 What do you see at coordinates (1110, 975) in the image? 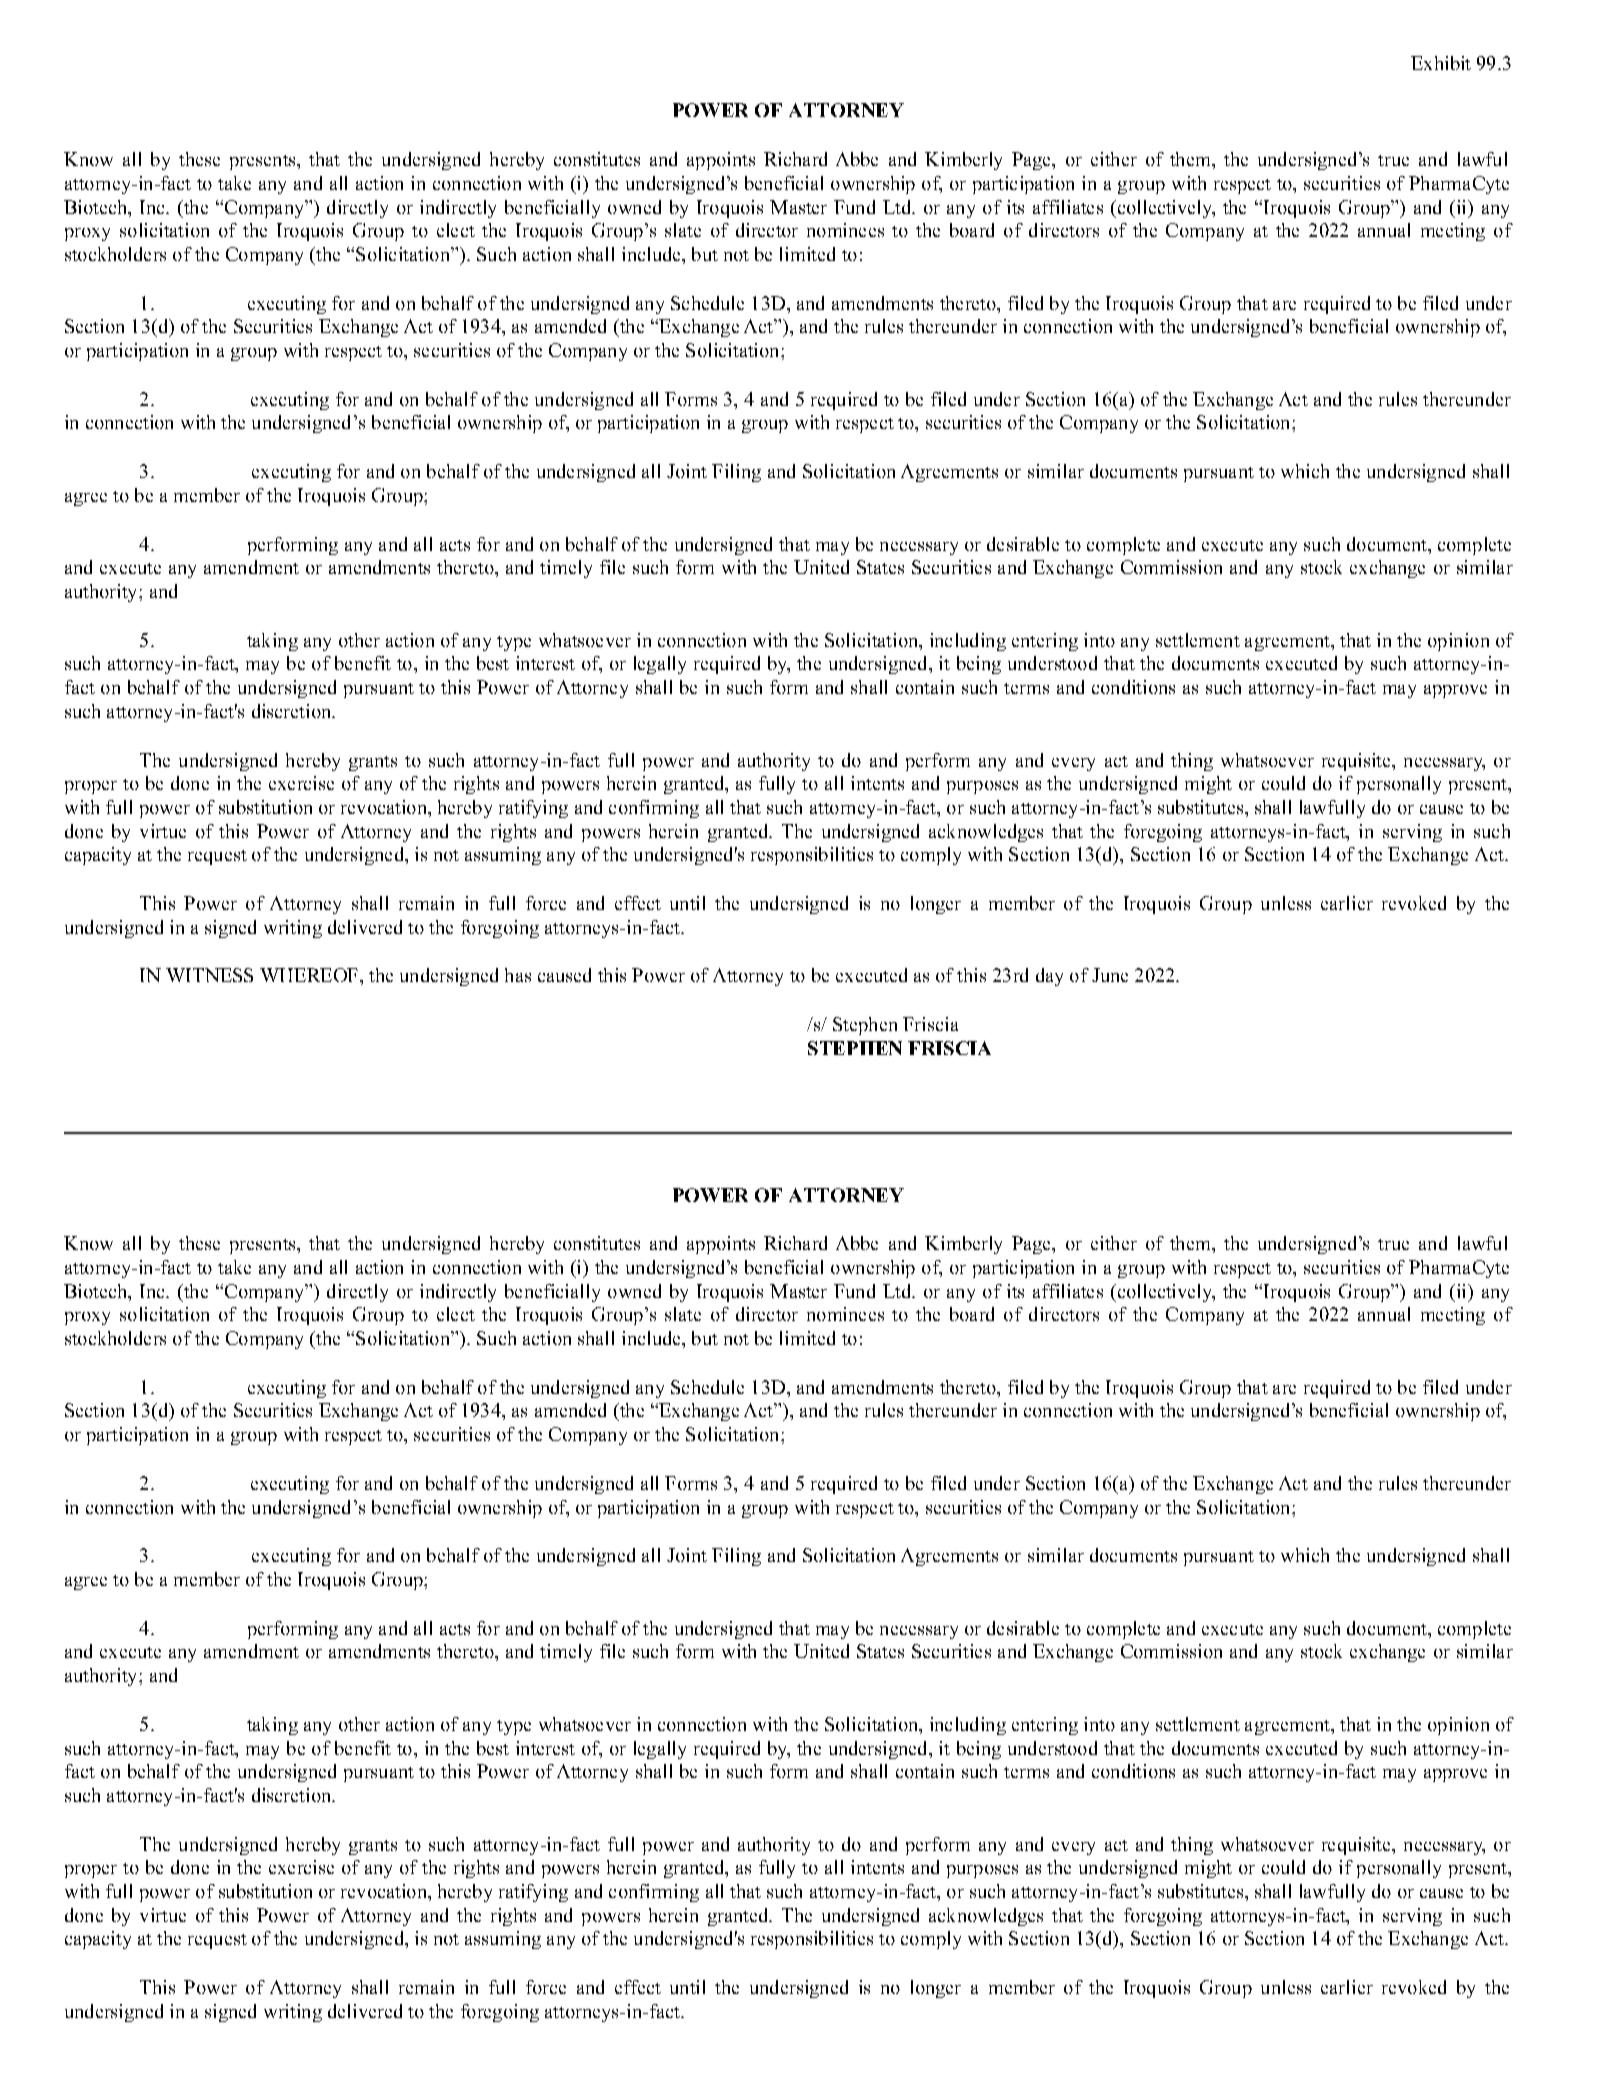
I see `June` at bounding box center [1110, 975].
